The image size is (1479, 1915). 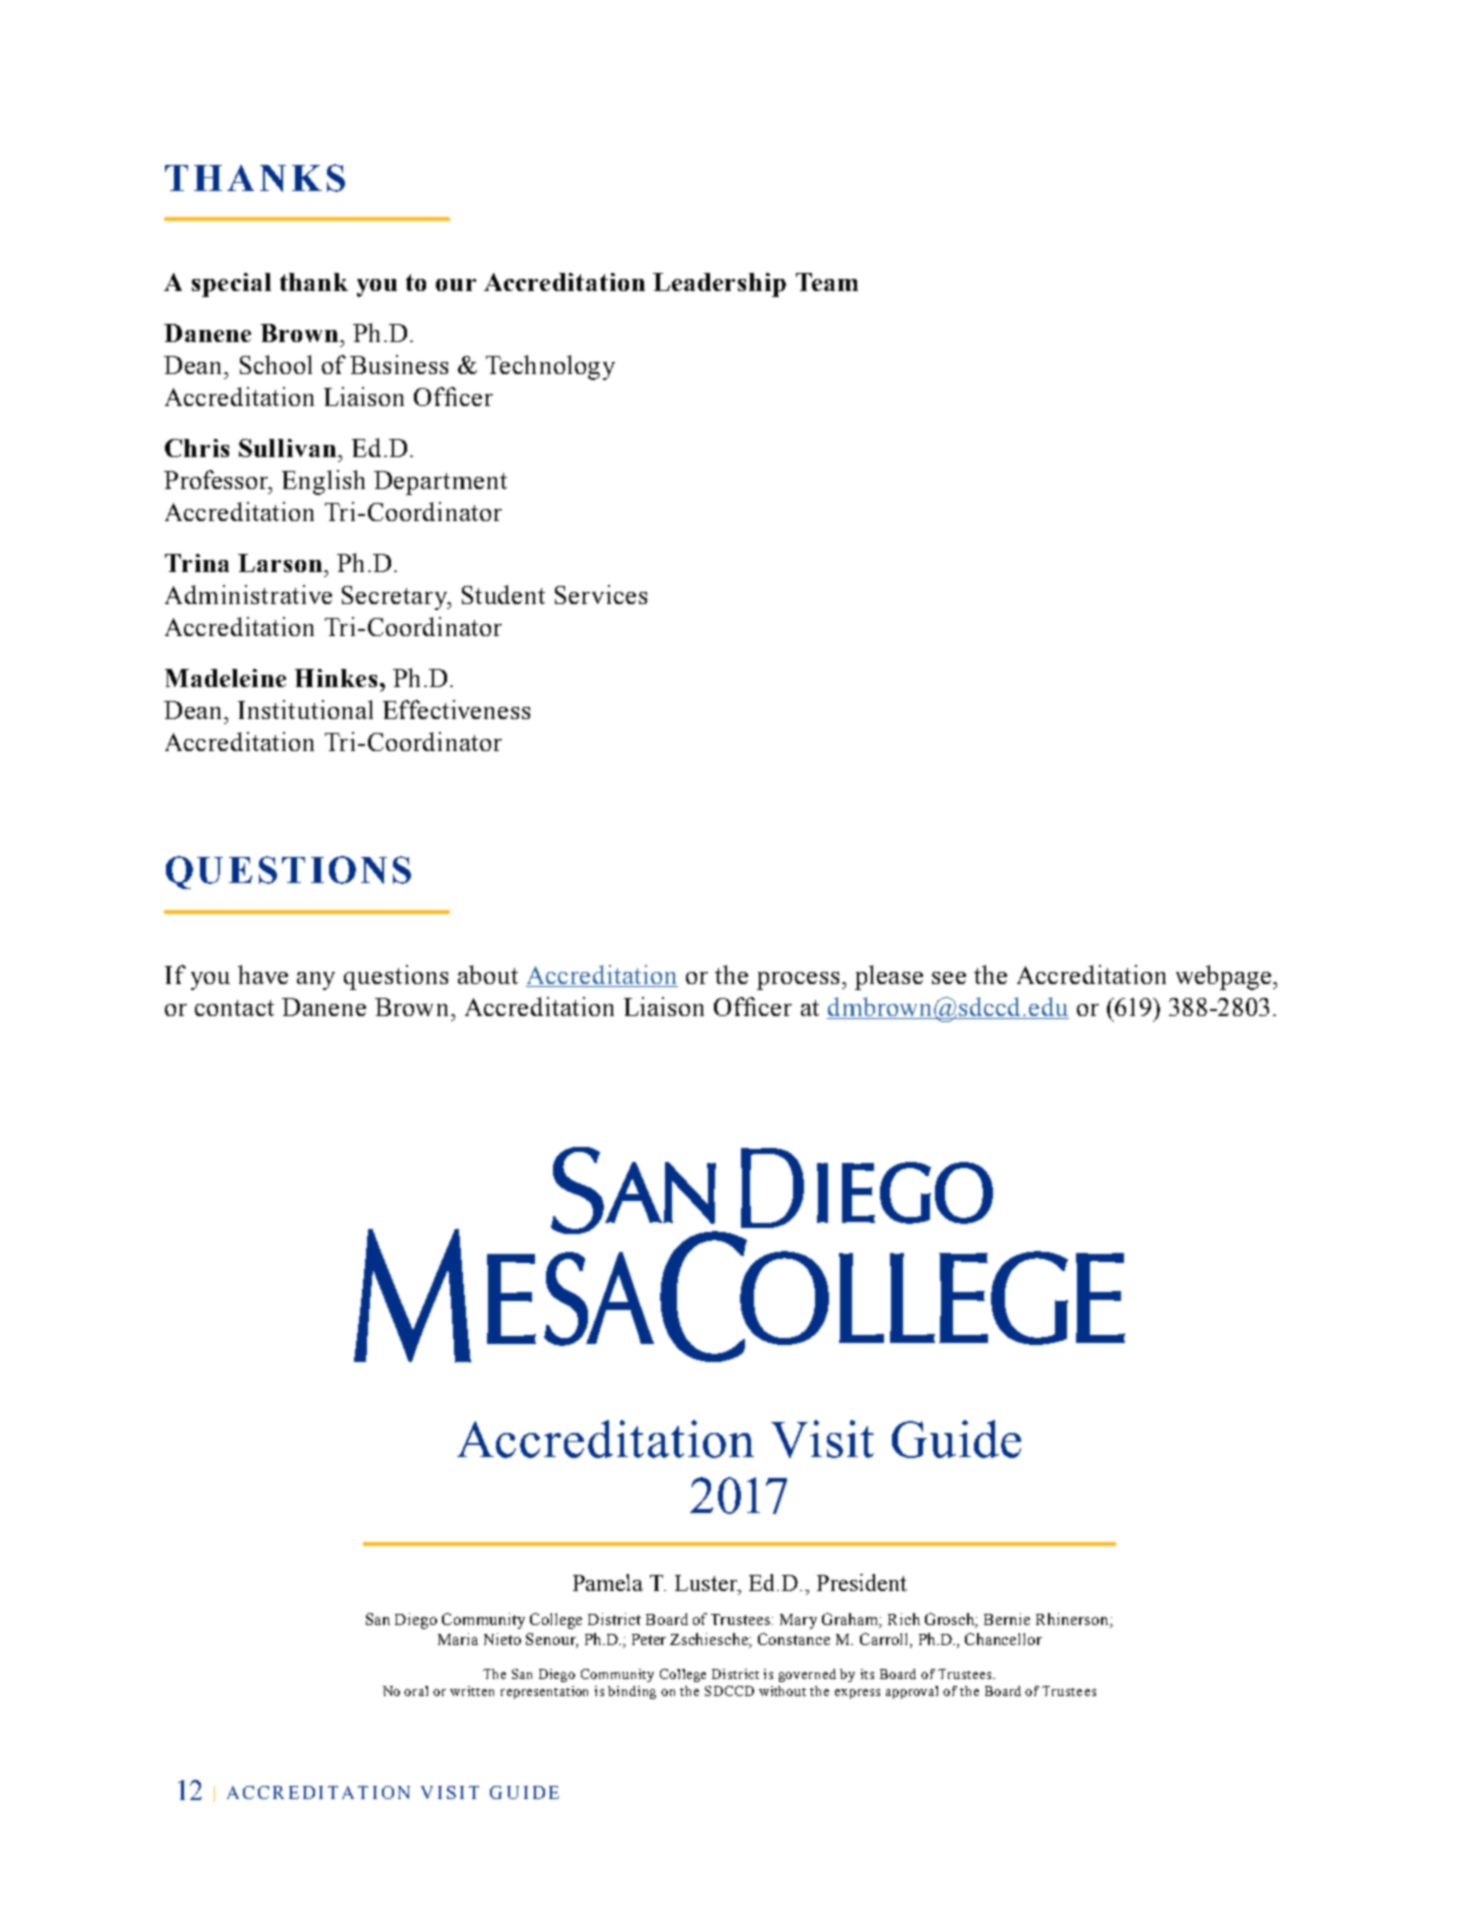 I want to click on Visit, so click(x=822, y=1439).
